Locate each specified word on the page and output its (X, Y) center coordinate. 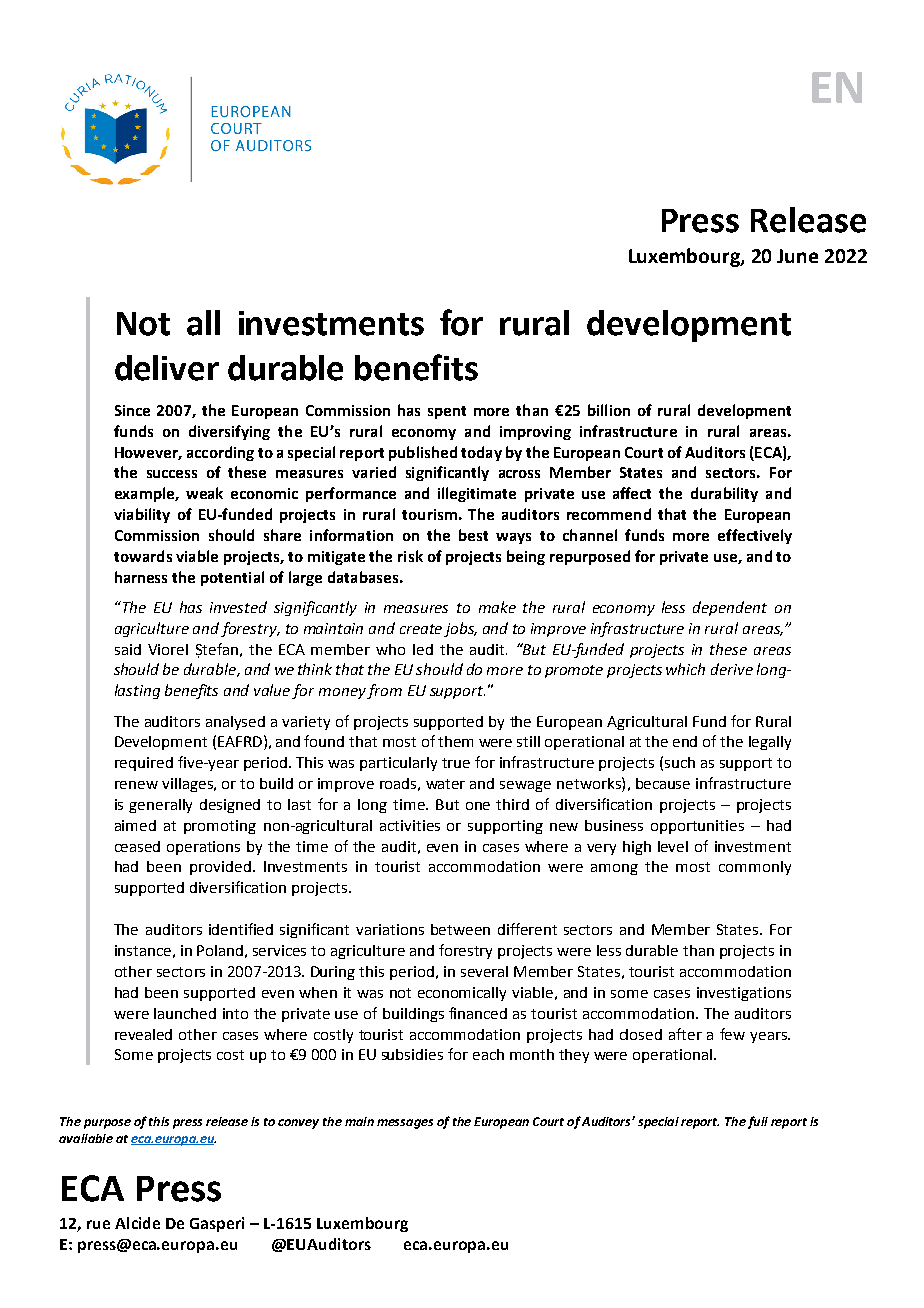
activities (410, 825)
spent (447, 412)
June (797, 256)
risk (410, 556)
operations (203, 848)
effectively (755, 536)
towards (143, 556)
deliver (167, 368)
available (86, 1138)
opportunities (697, 827)
